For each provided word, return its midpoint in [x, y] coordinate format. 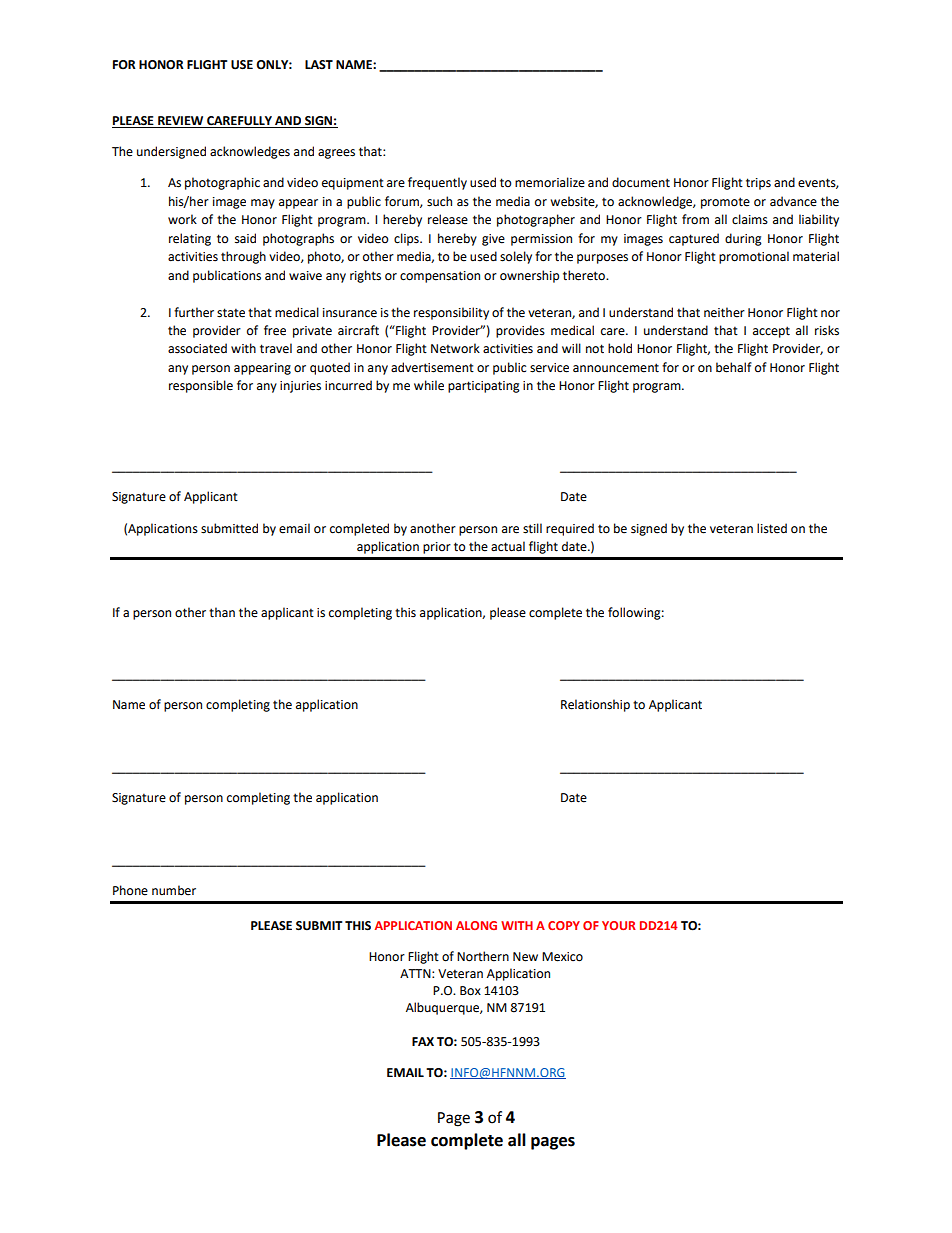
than [222, 612]
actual [508, 546]
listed [772, 528]
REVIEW [181, 122]
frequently [437, 183]
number [174, 890]
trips [758, 184]
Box [470, 991]
